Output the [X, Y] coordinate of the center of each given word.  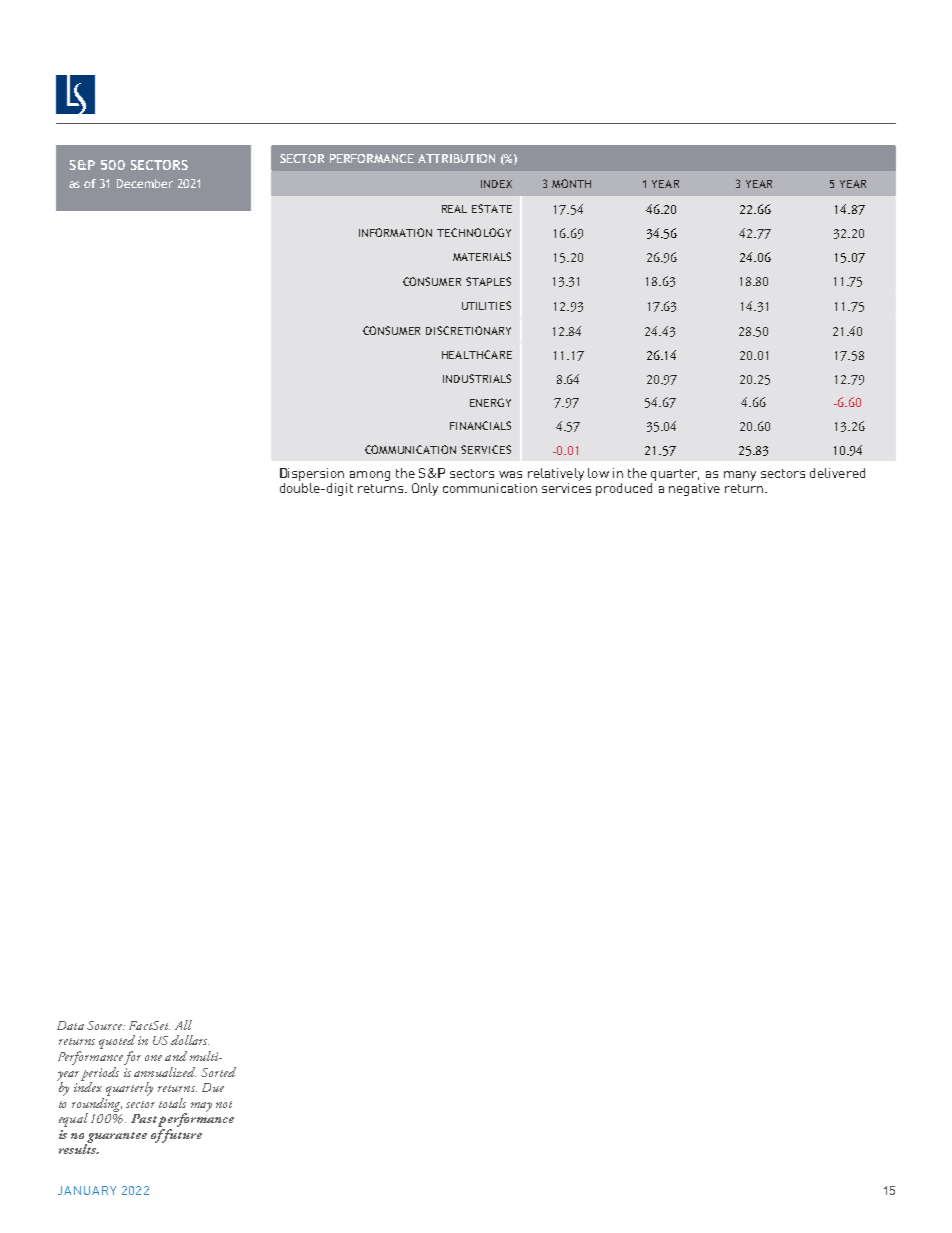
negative [694, 489]
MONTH [571, 183]
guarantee [116, 1138]
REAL [454, 209]
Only [425, 489]
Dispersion [313, 476]
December [145, 183]
